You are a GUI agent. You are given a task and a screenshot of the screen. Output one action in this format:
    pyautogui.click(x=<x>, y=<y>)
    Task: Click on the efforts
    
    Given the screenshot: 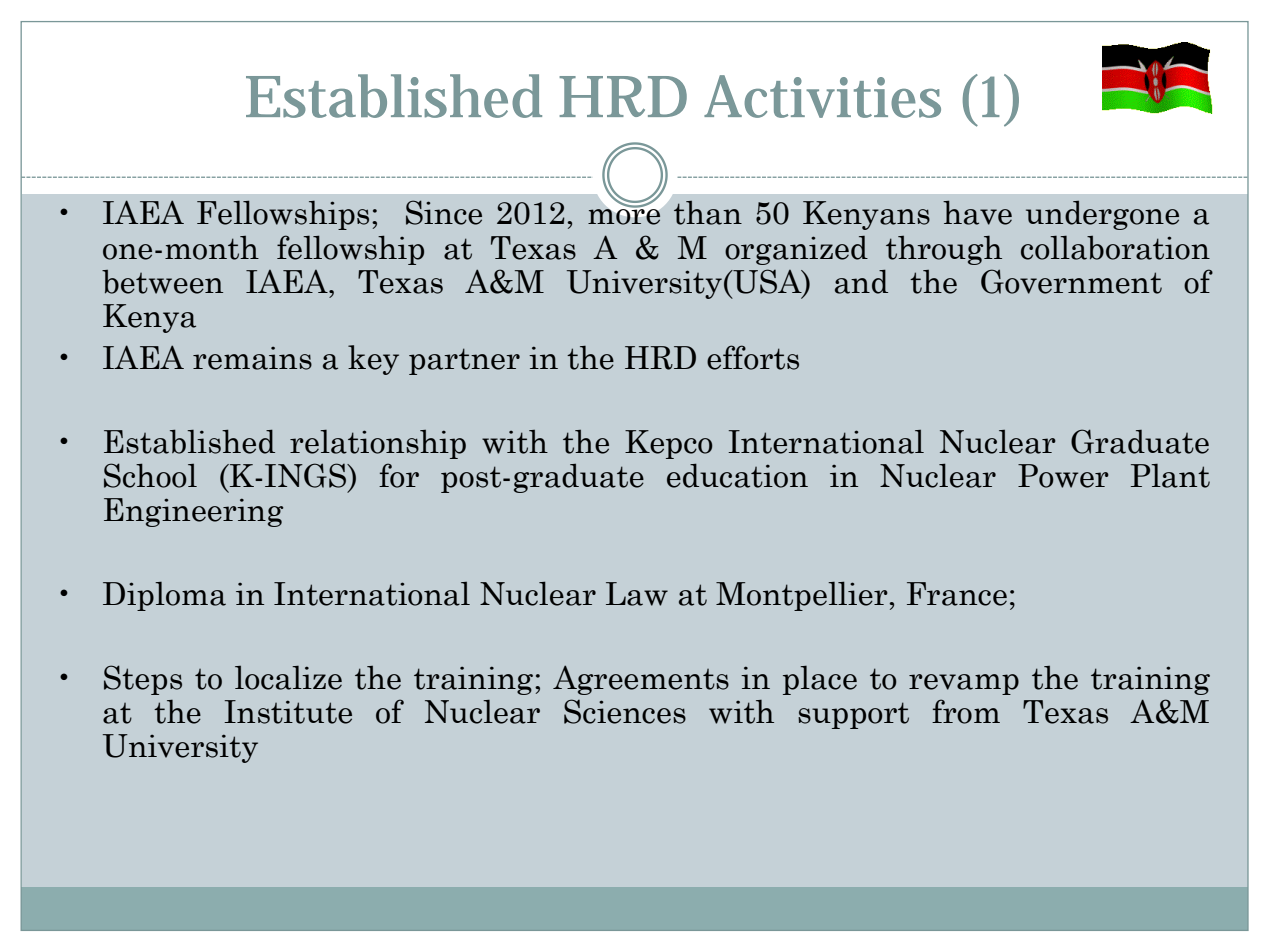 What is the action you would take?
    pyautogui.click(x=753, y=357)
